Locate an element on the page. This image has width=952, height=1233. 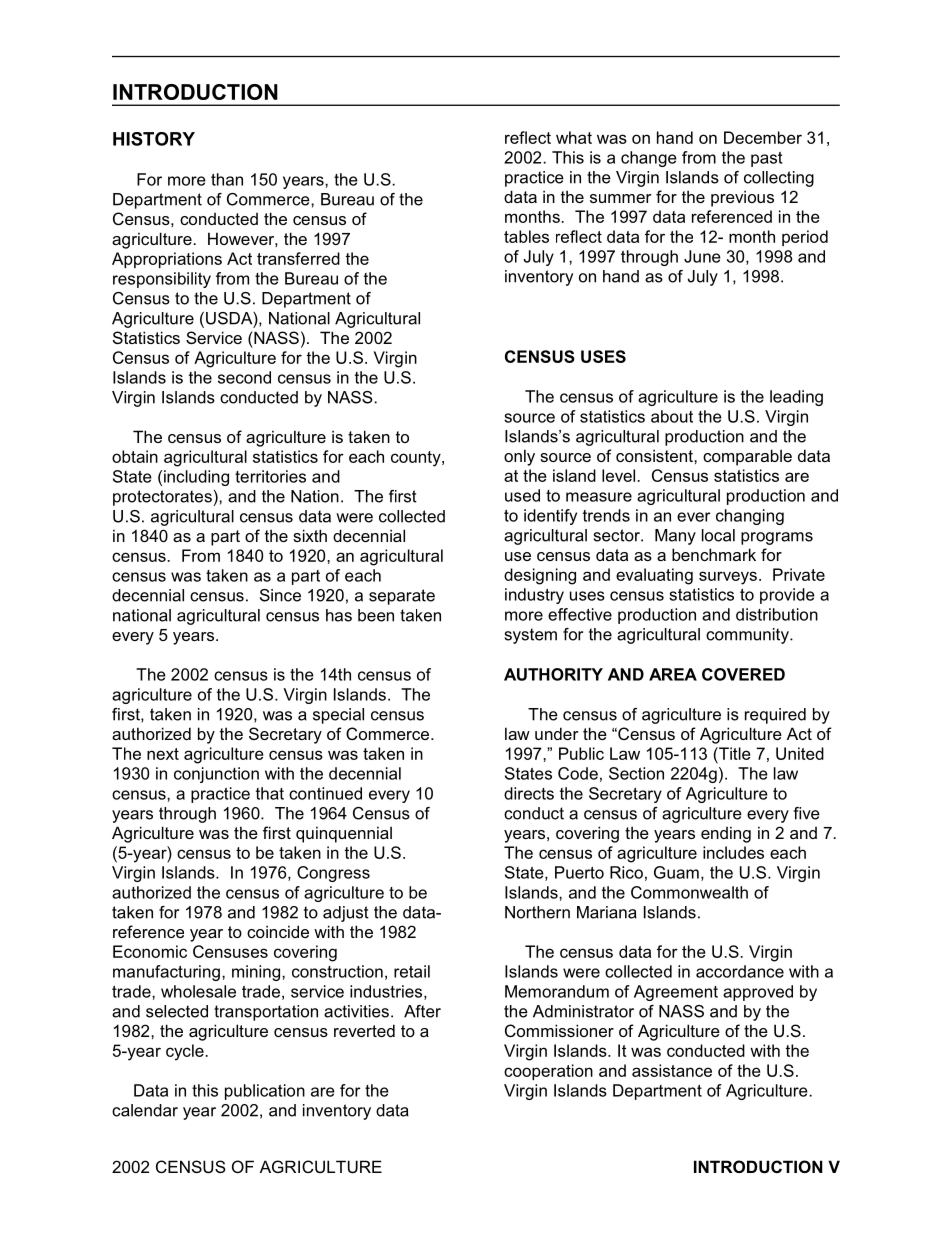
only is located at coordinates (519, 457).
